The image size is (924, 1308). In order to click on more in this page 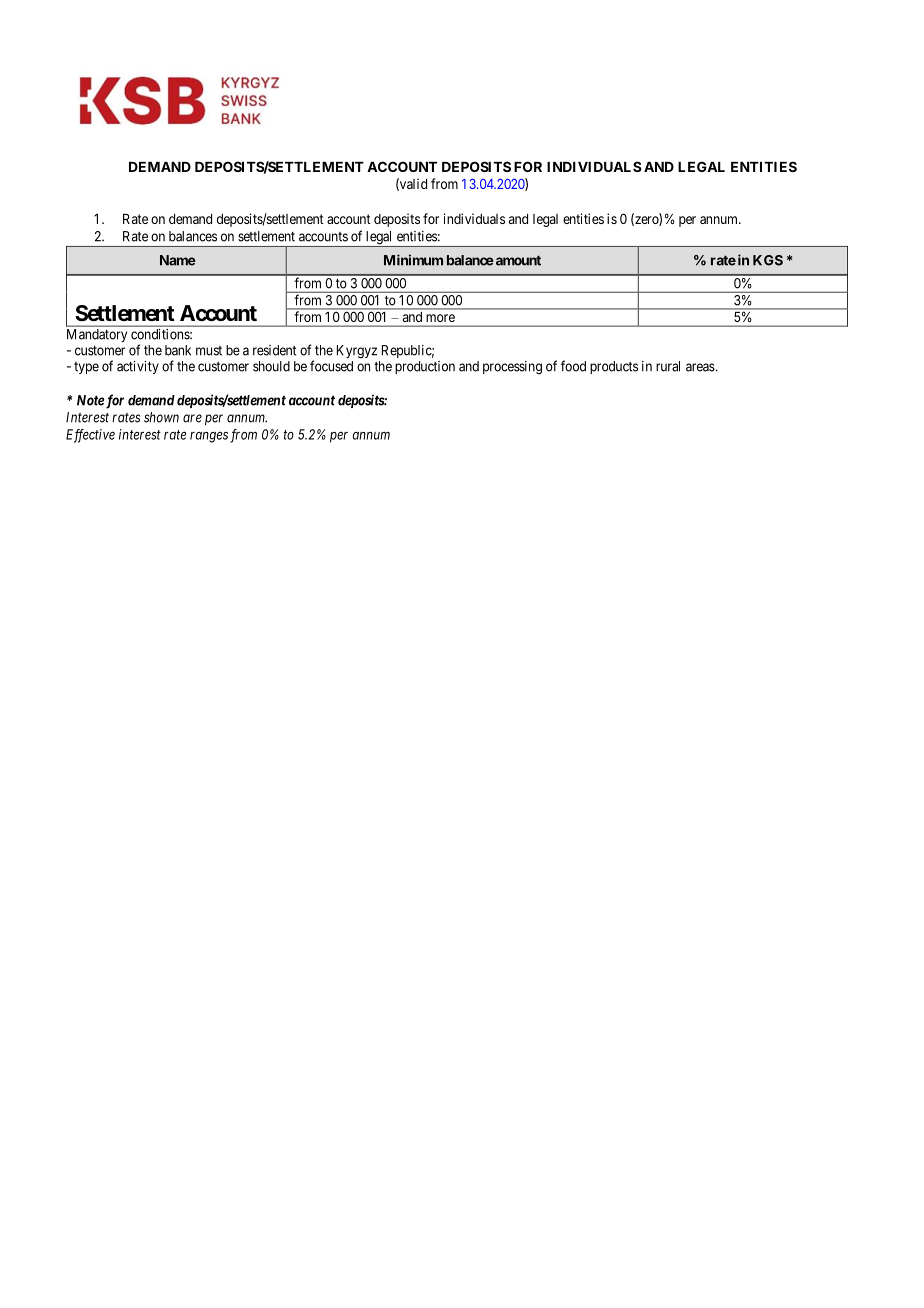, I will do `click(441, 318)`.
